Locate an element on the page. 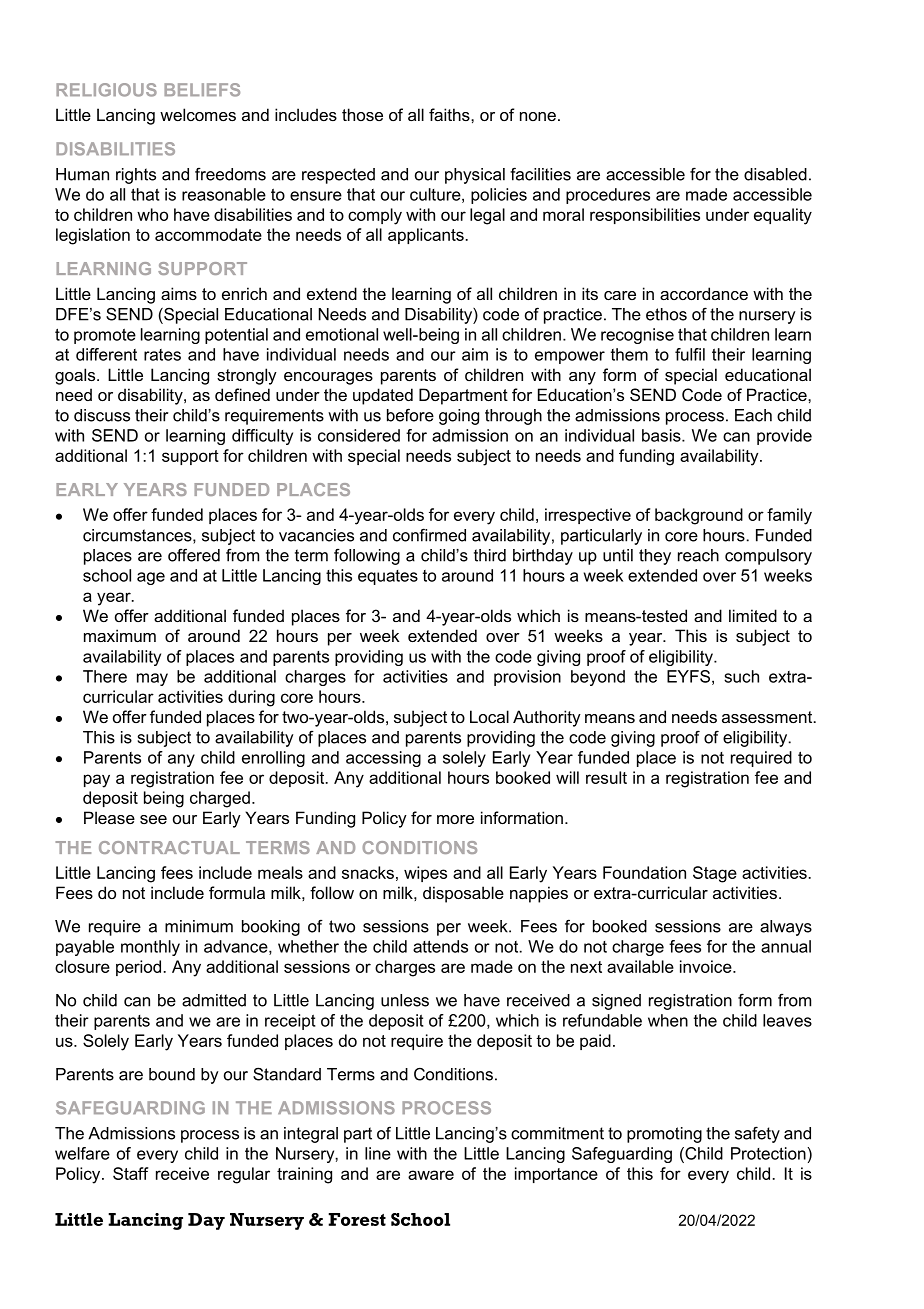 This image has height=1309, width=924. Staff is located at coordinates (130, 1173).
